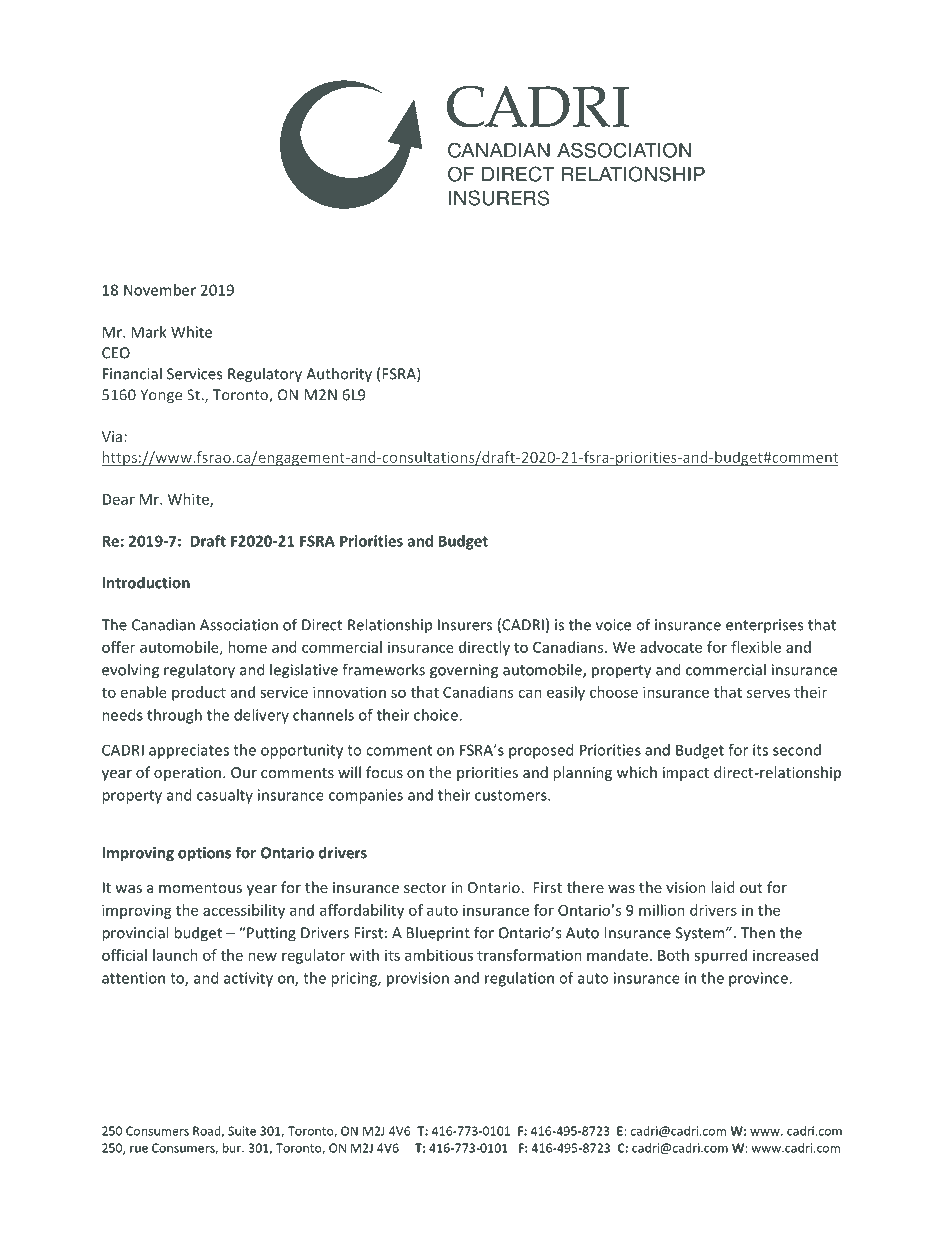 This page has width=952, height=1233. I want to click on through, so click(174, 716).
